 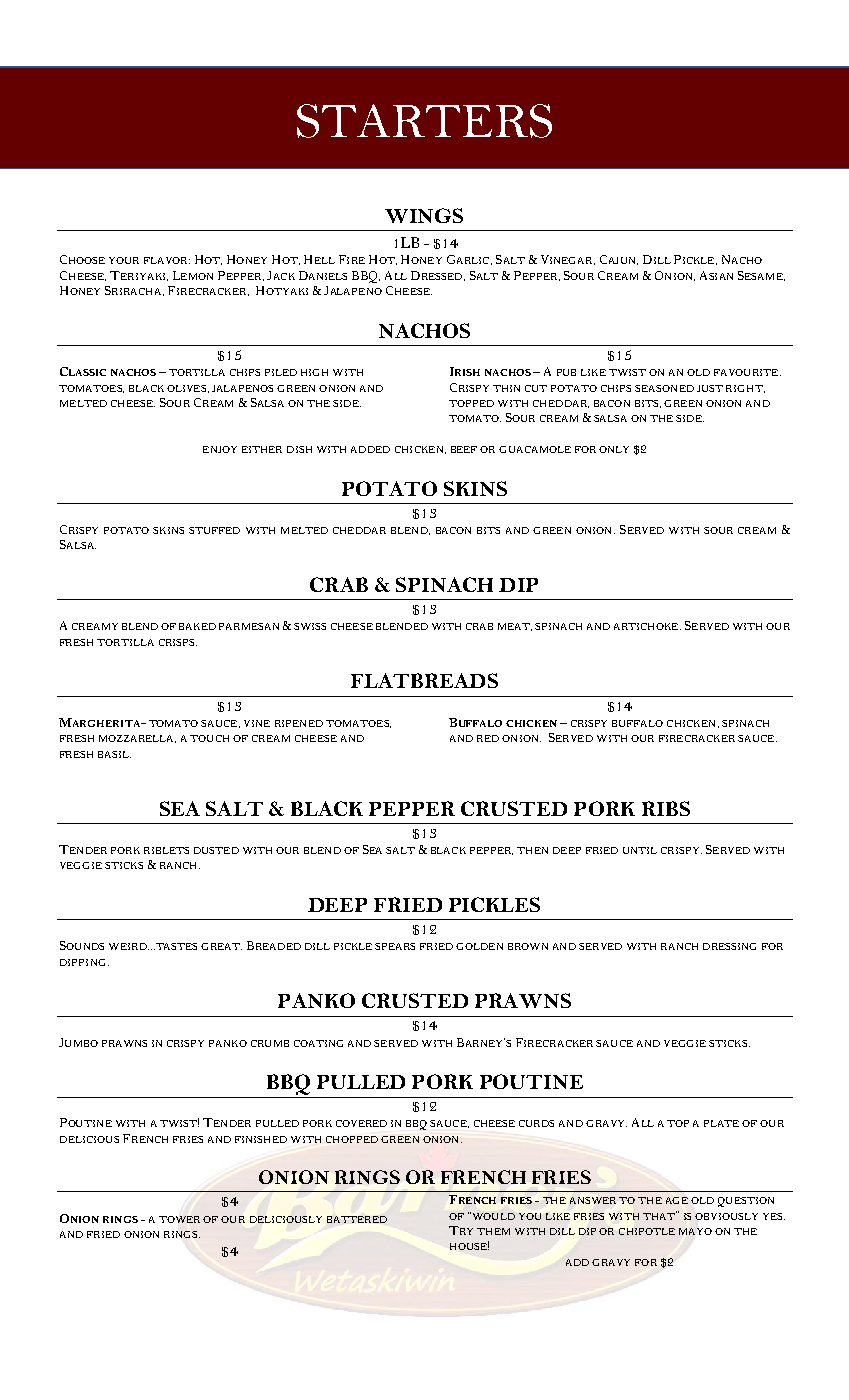 What do you see at coordinates (124, 260) in the screenshot?
I see `YOUR` at bounding box center [124, 260].
